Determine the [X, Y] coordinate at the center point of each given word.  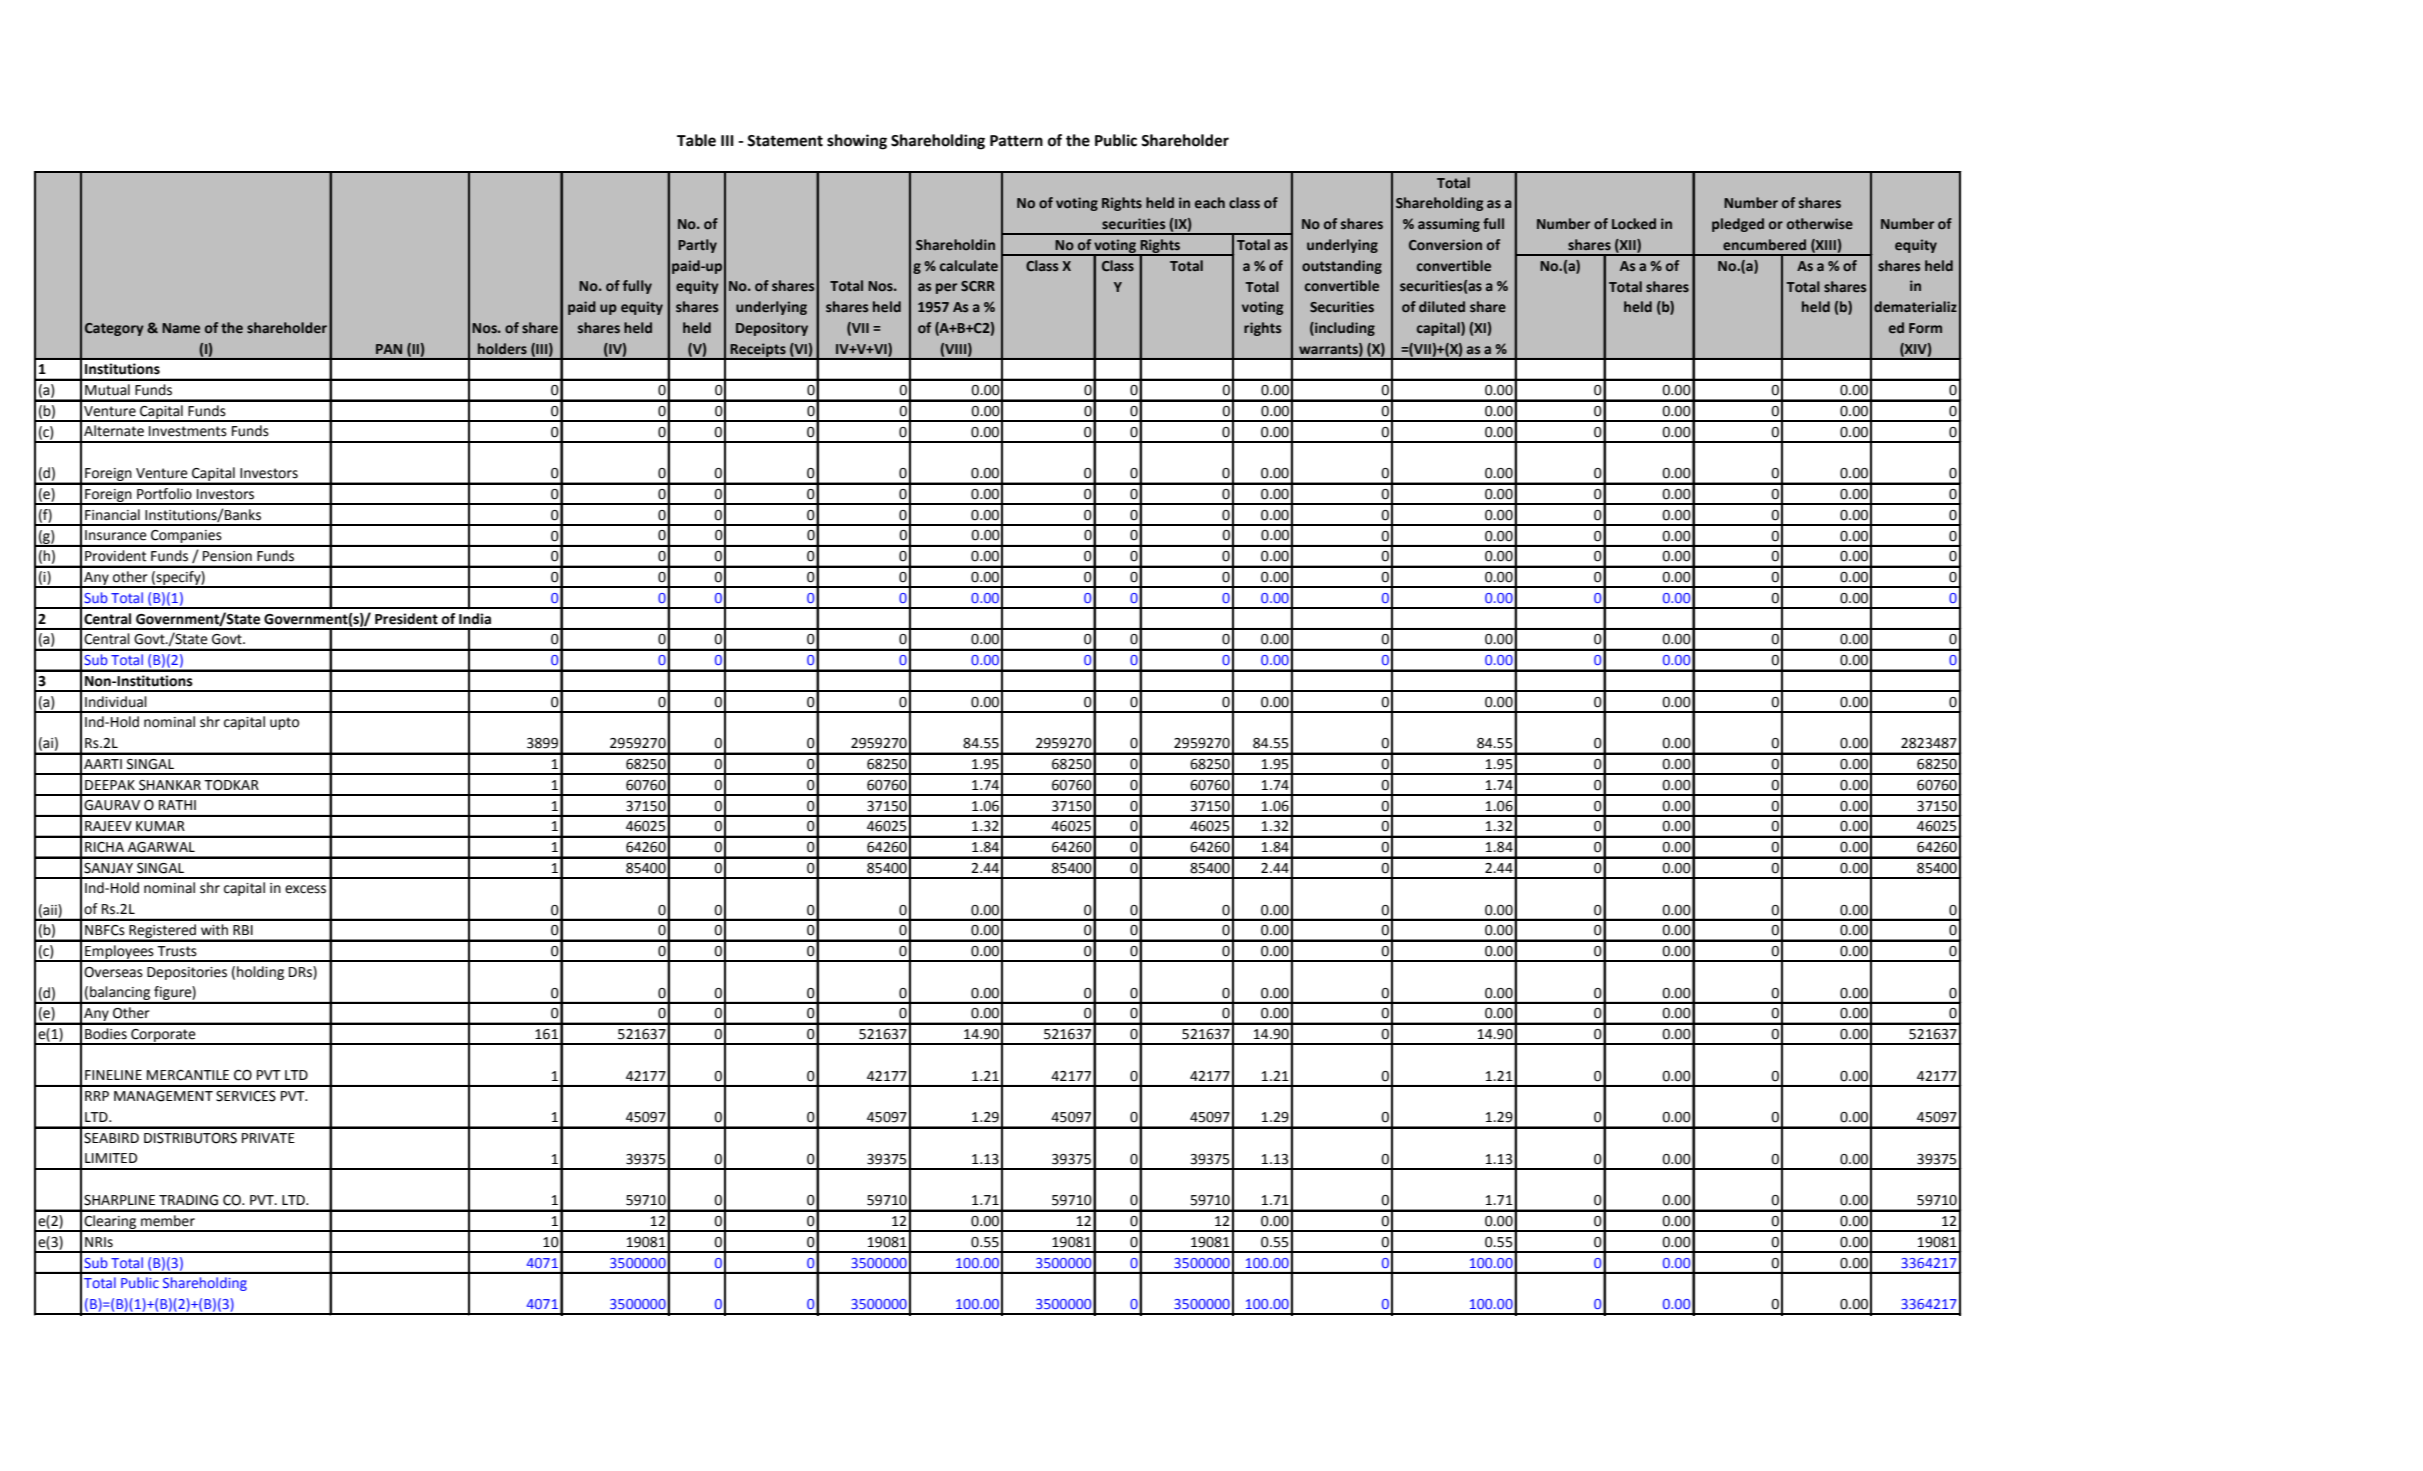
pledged [1738, 225]
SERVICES [246, 1096]
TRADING [188, 1200]
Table [696, 140]
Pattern [1016, 141]
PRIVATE [268, 1138]
